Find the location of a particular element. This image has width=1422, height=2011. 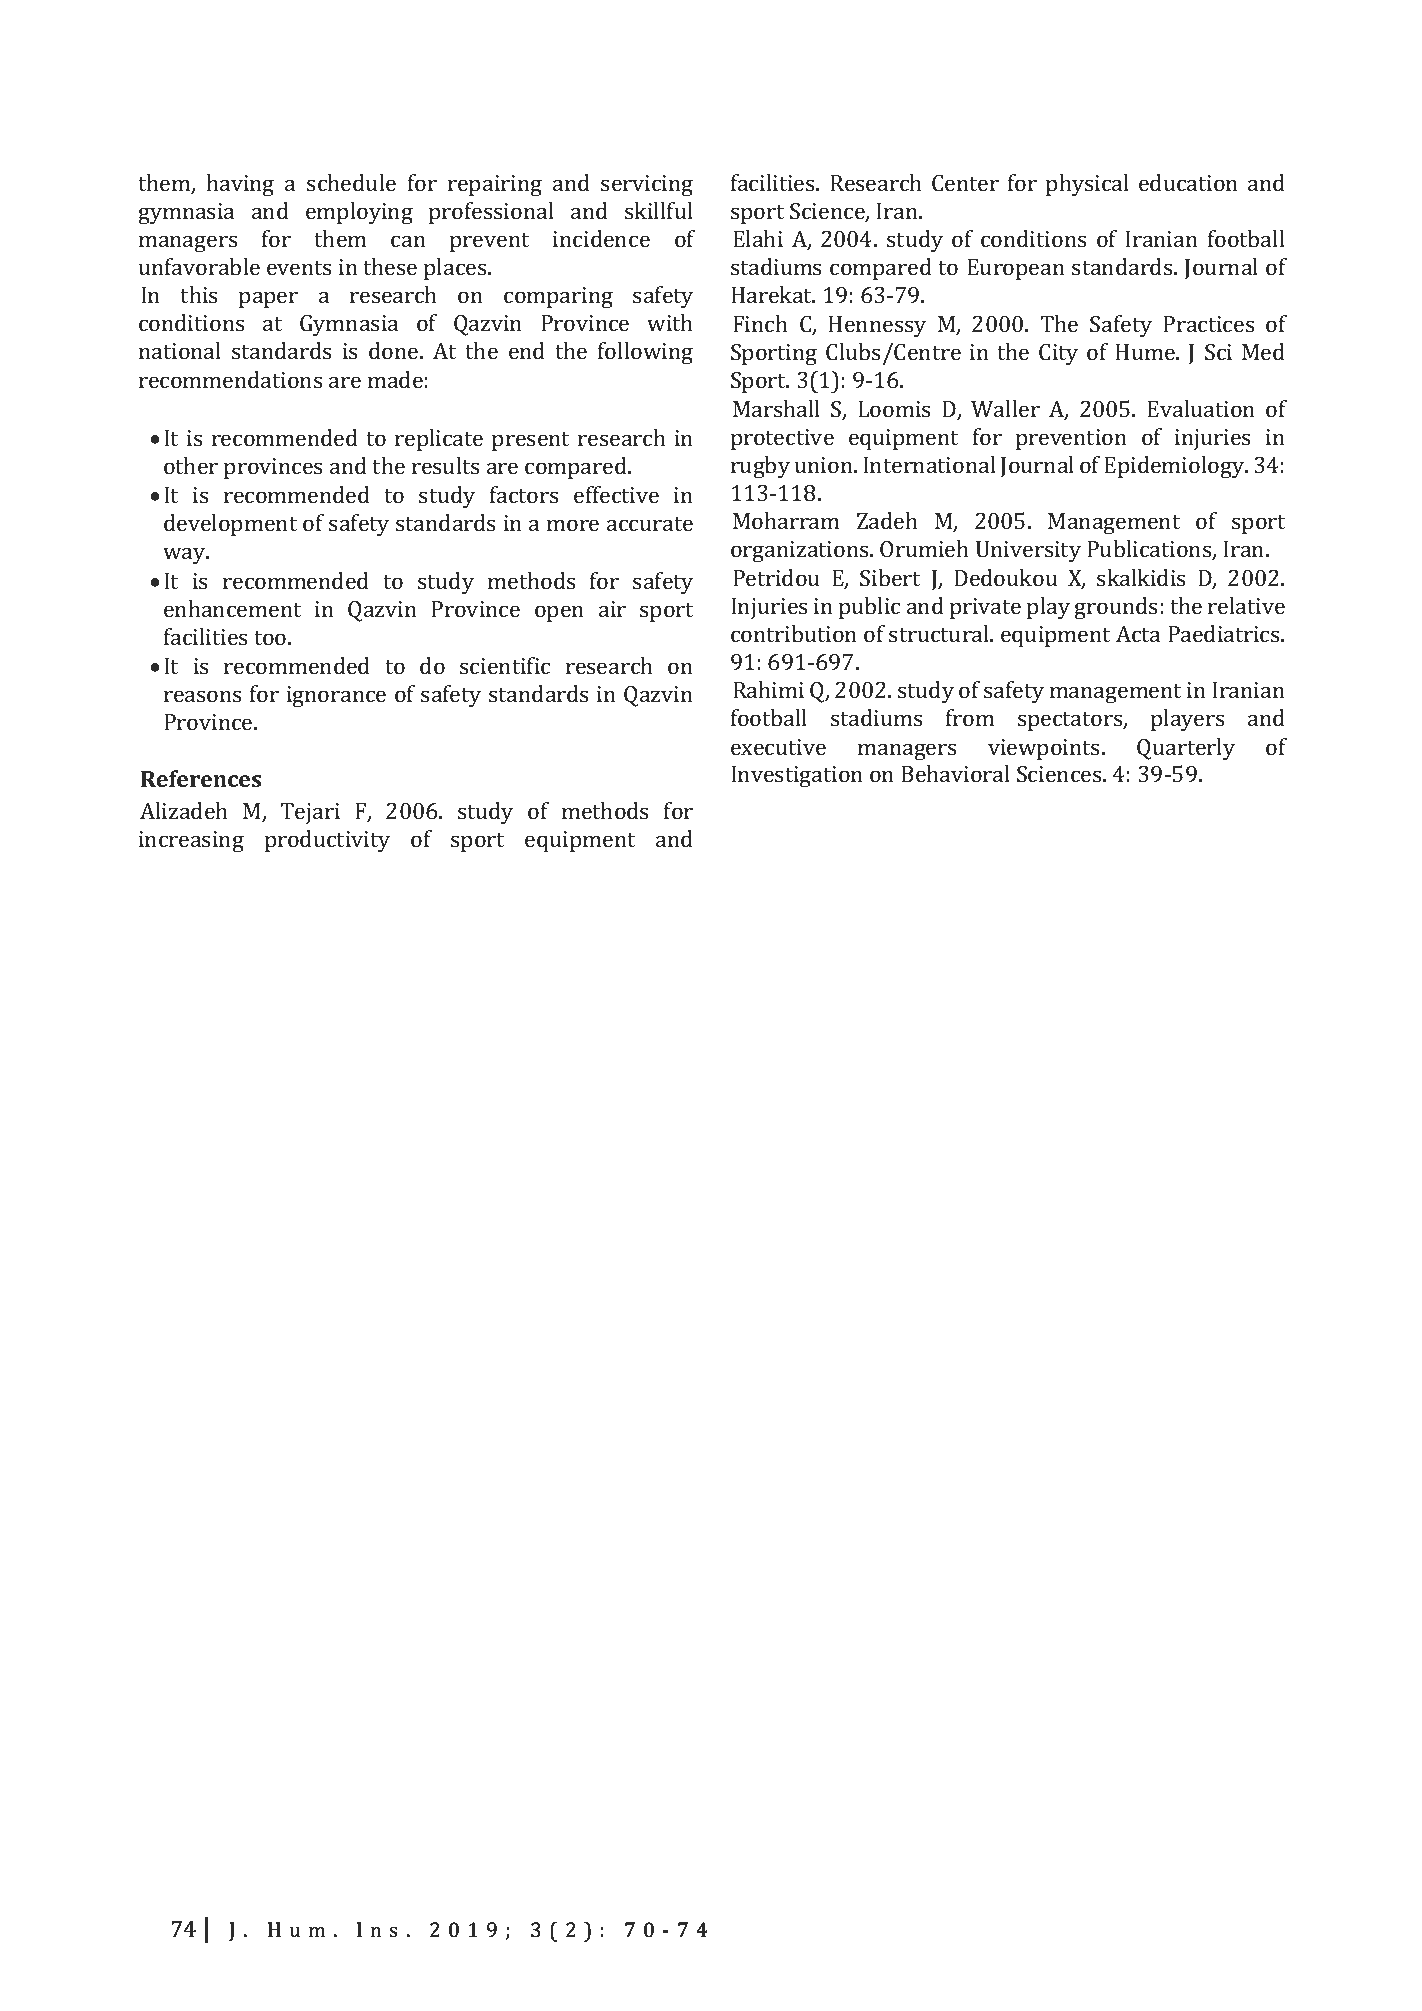

development is located at coordinates (230, 525).
